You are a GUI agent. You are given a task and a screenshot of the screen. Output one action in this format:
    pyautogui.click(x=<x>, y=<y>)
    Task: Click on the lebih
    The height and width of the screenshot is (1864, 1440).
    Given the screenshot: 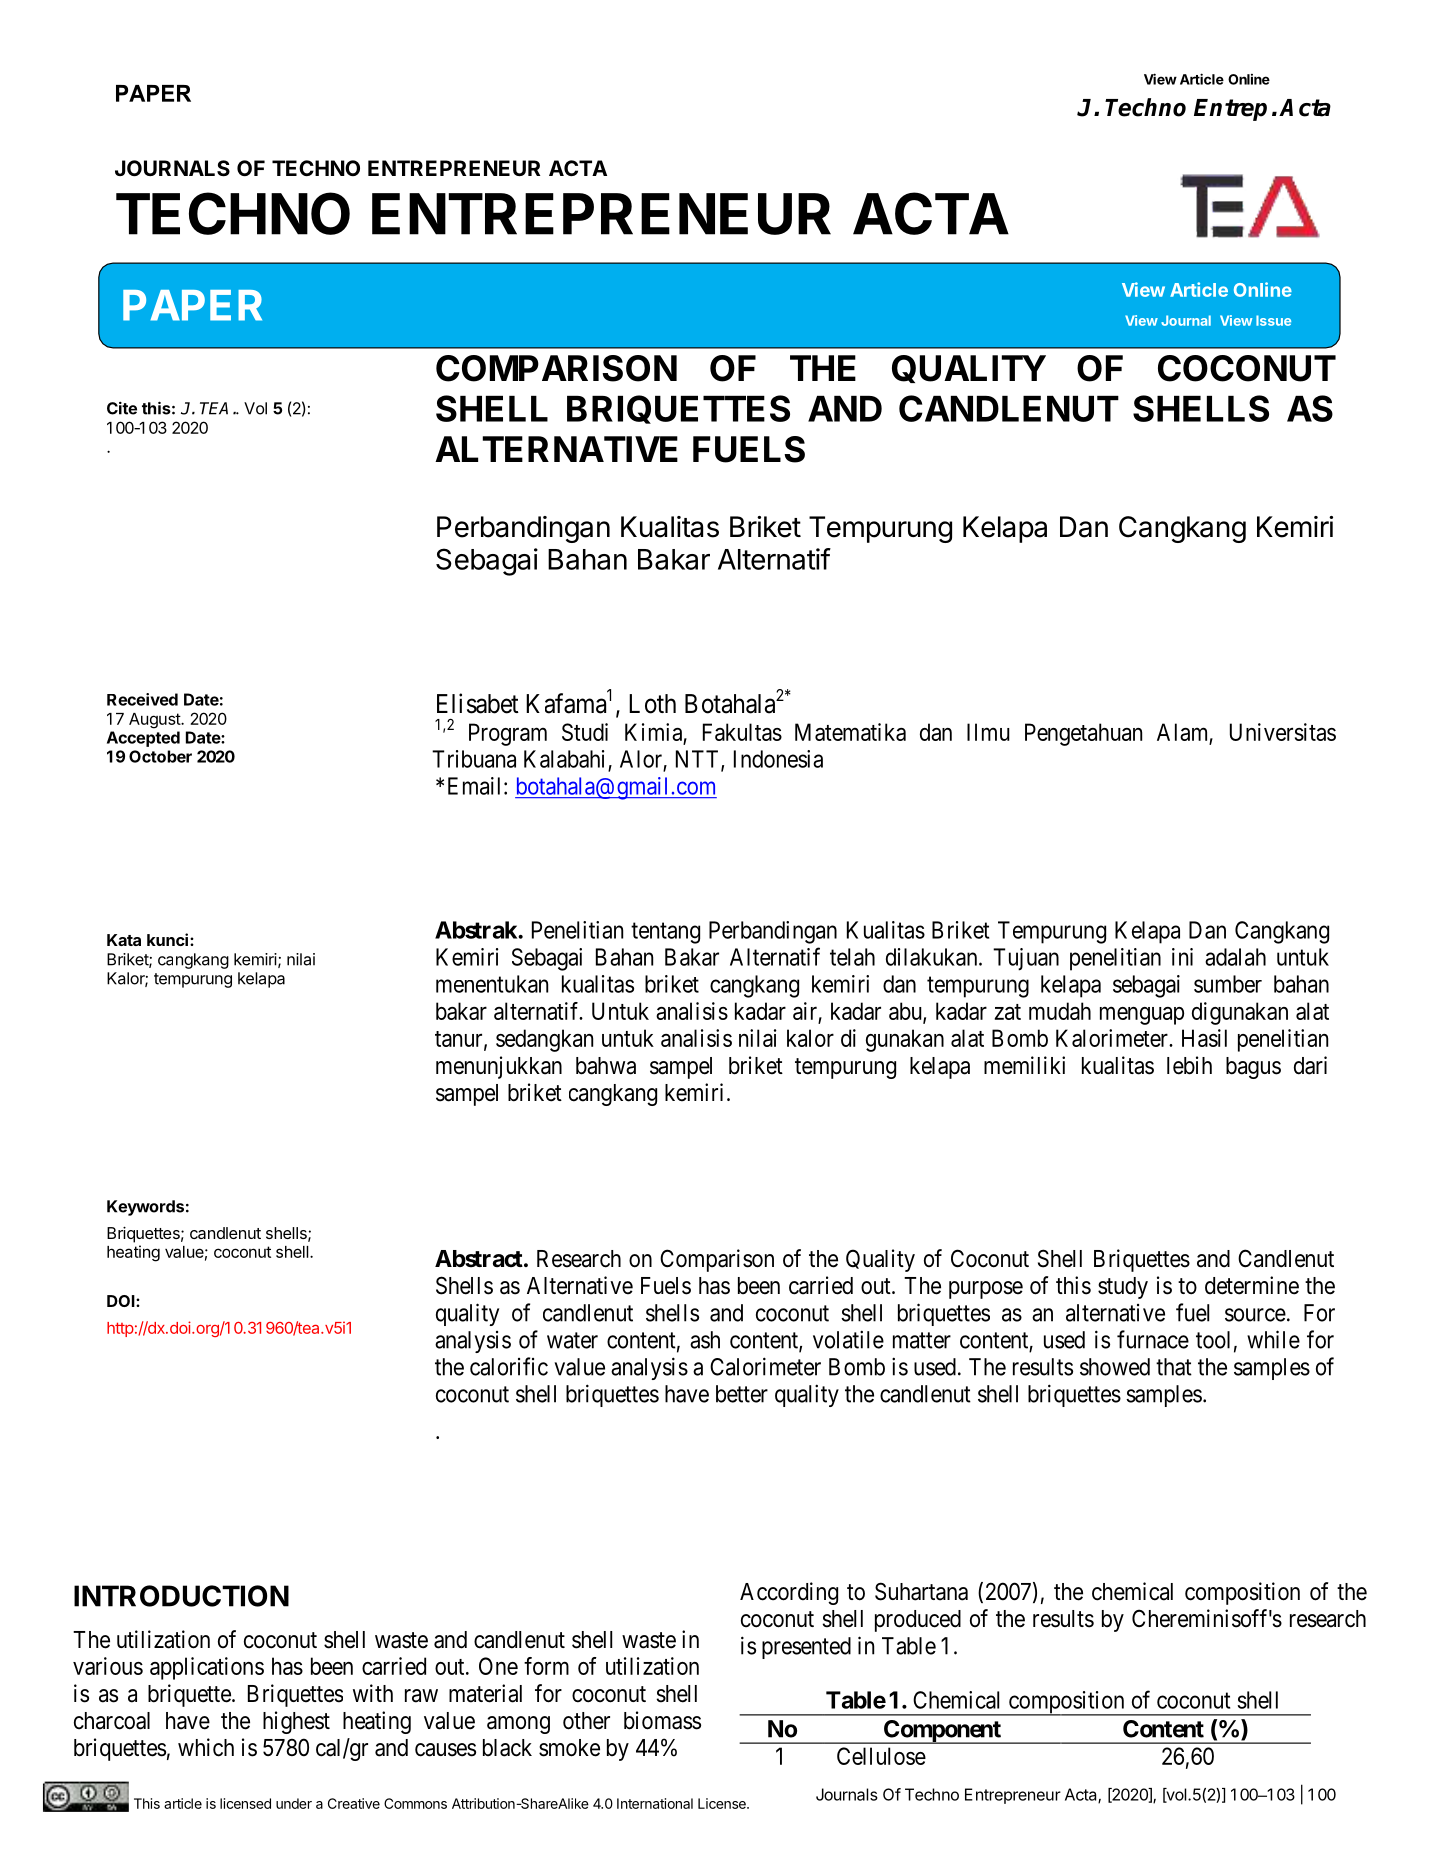 What is the action you would take?
    pyautogui.click(x=1189, y=1065)
